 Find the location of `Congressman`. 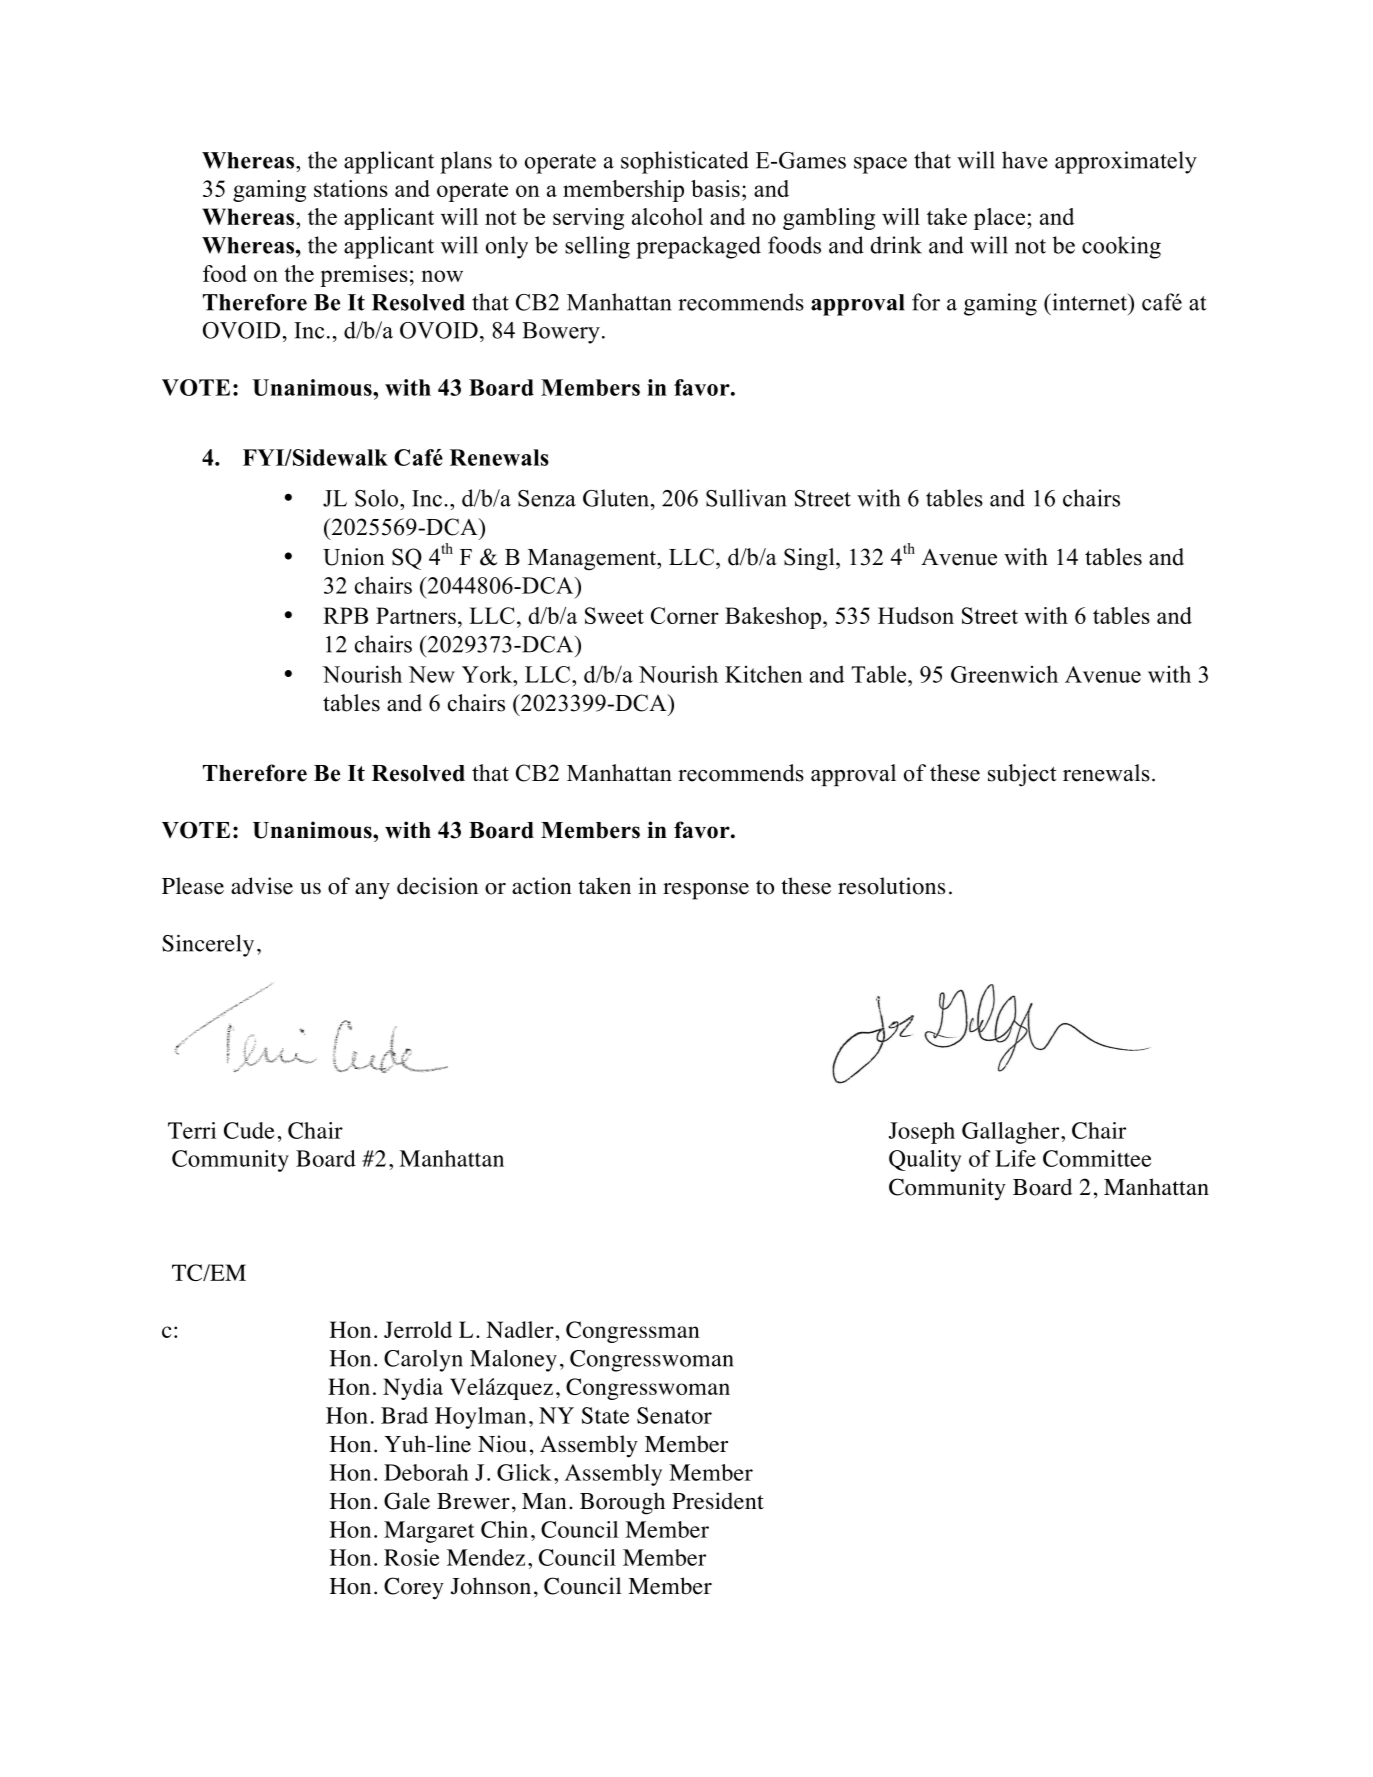

Congressman is located at coordinates (633, 1332).
